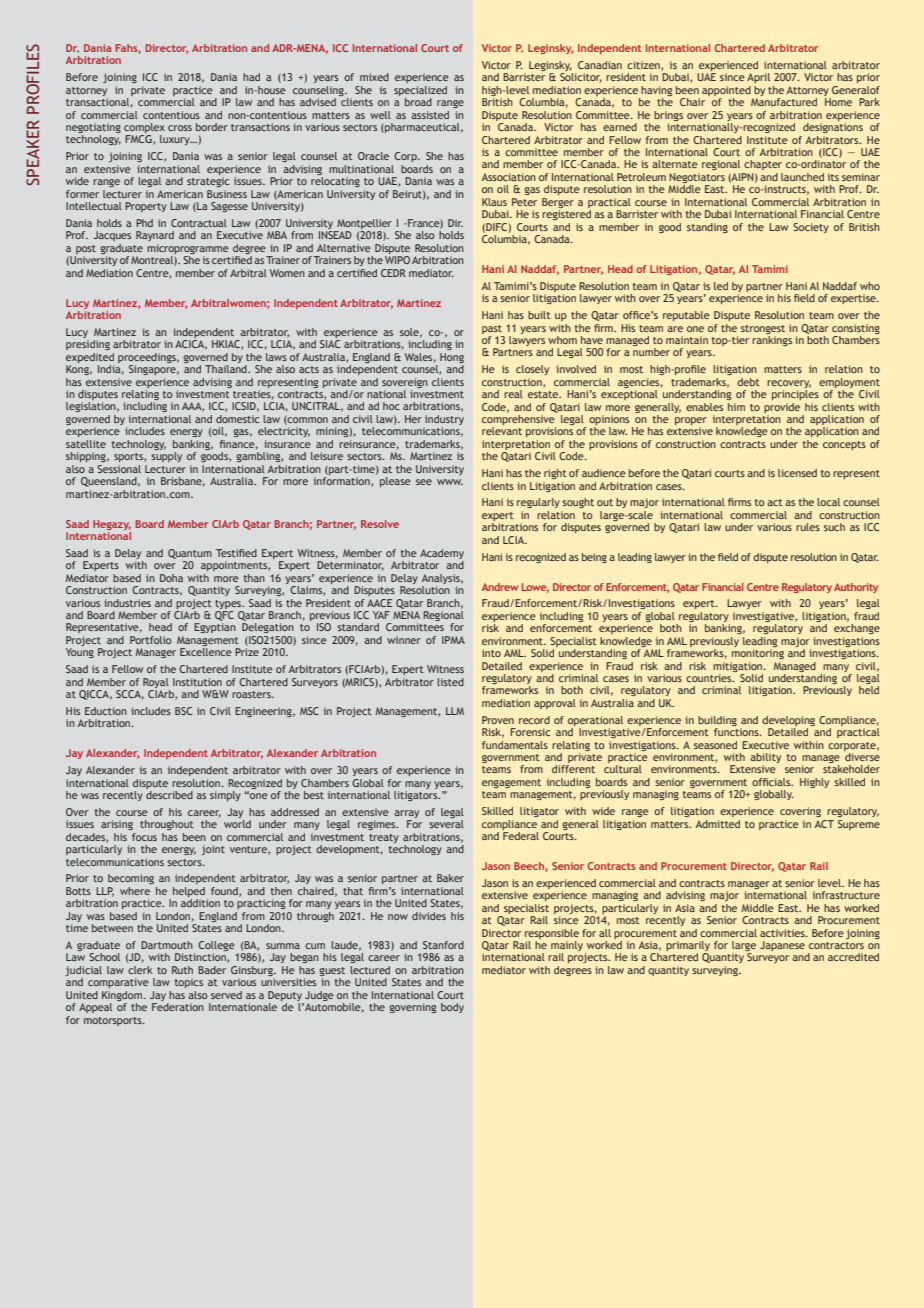  Describe the element at coordinates (782, 946) in the document. I see `Japanese` at that location.
